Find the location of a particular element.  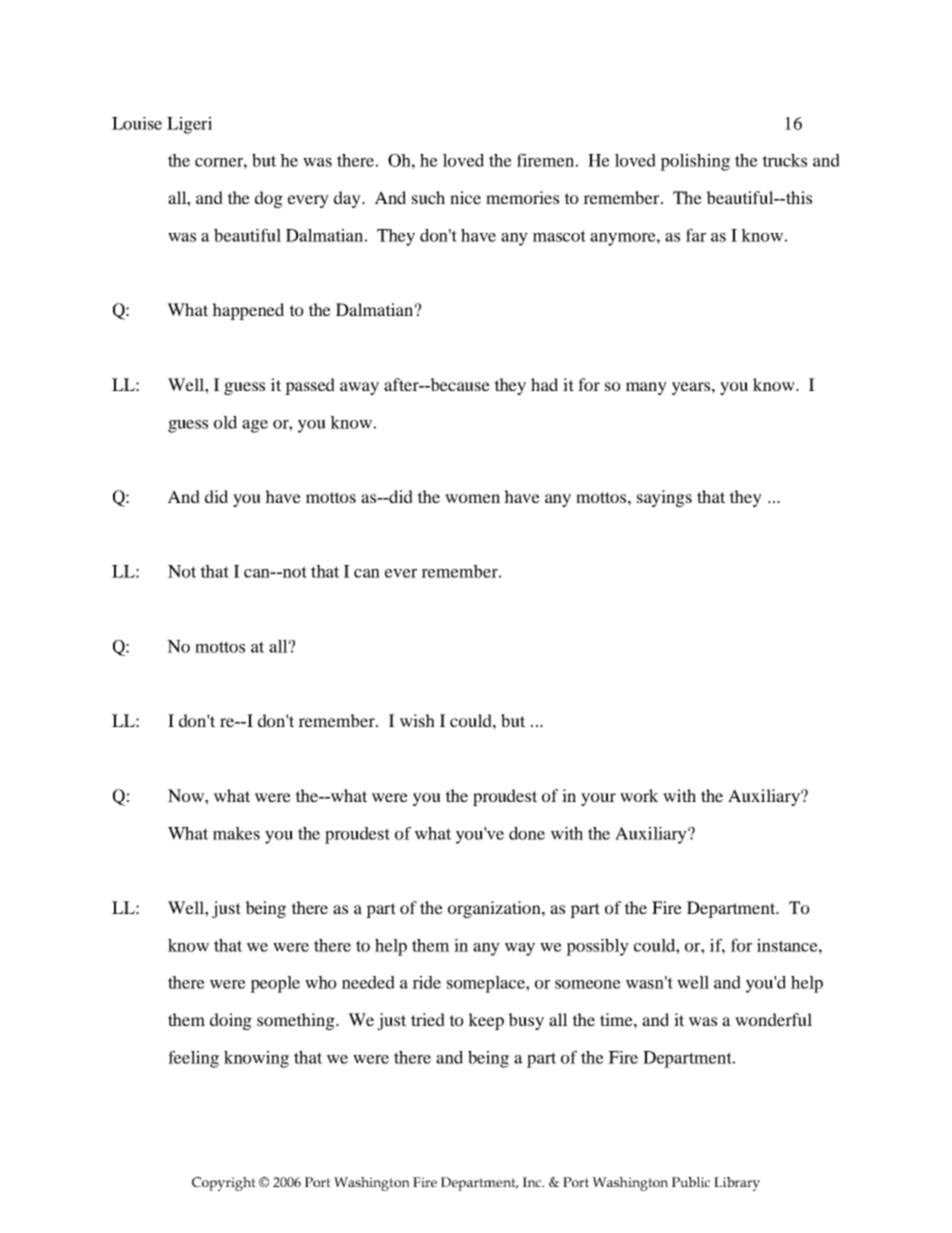

Copyright is located at coordinates (224, 1184).
